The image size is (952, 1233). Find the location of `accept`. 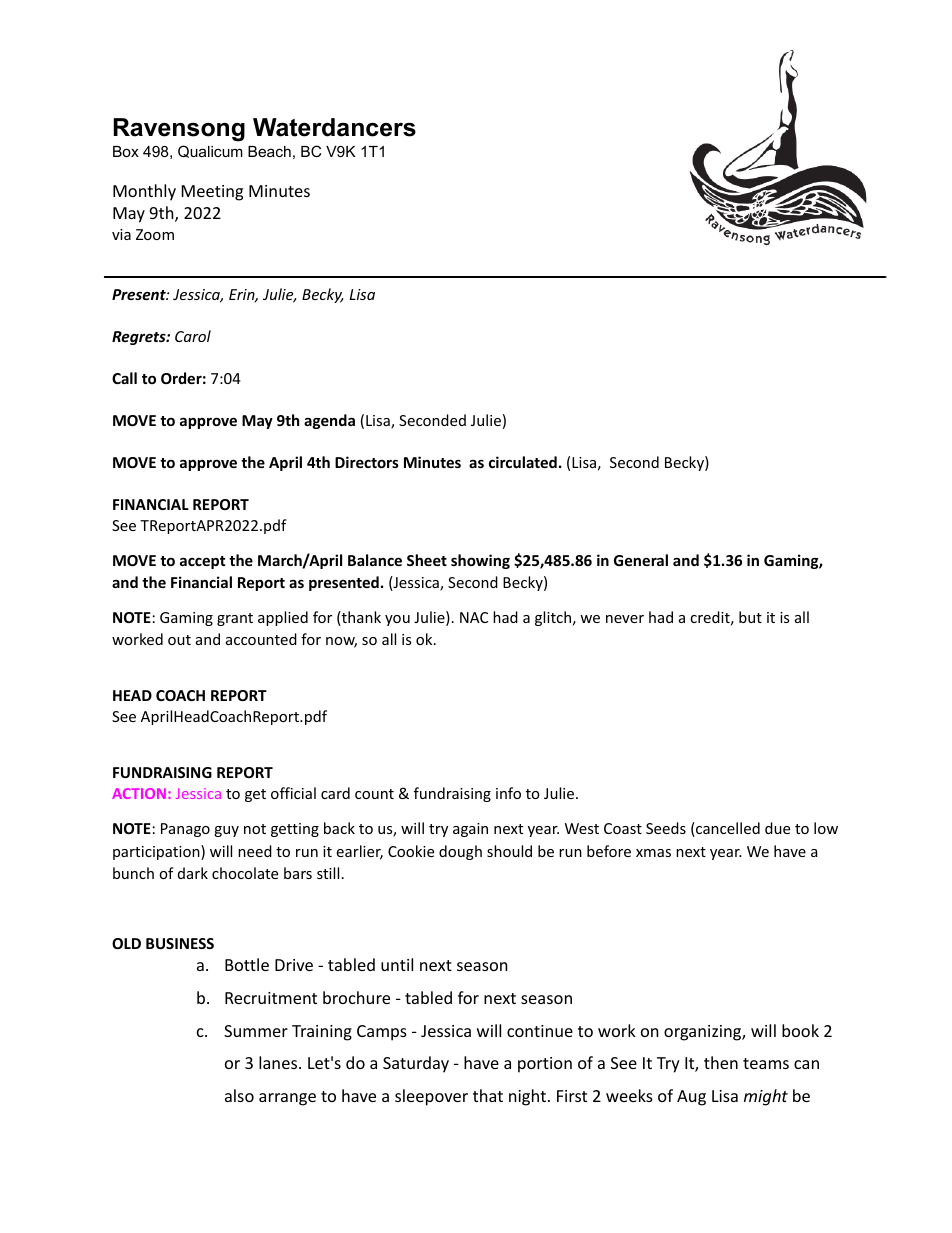

accept is located at coordinates (202, 562).
